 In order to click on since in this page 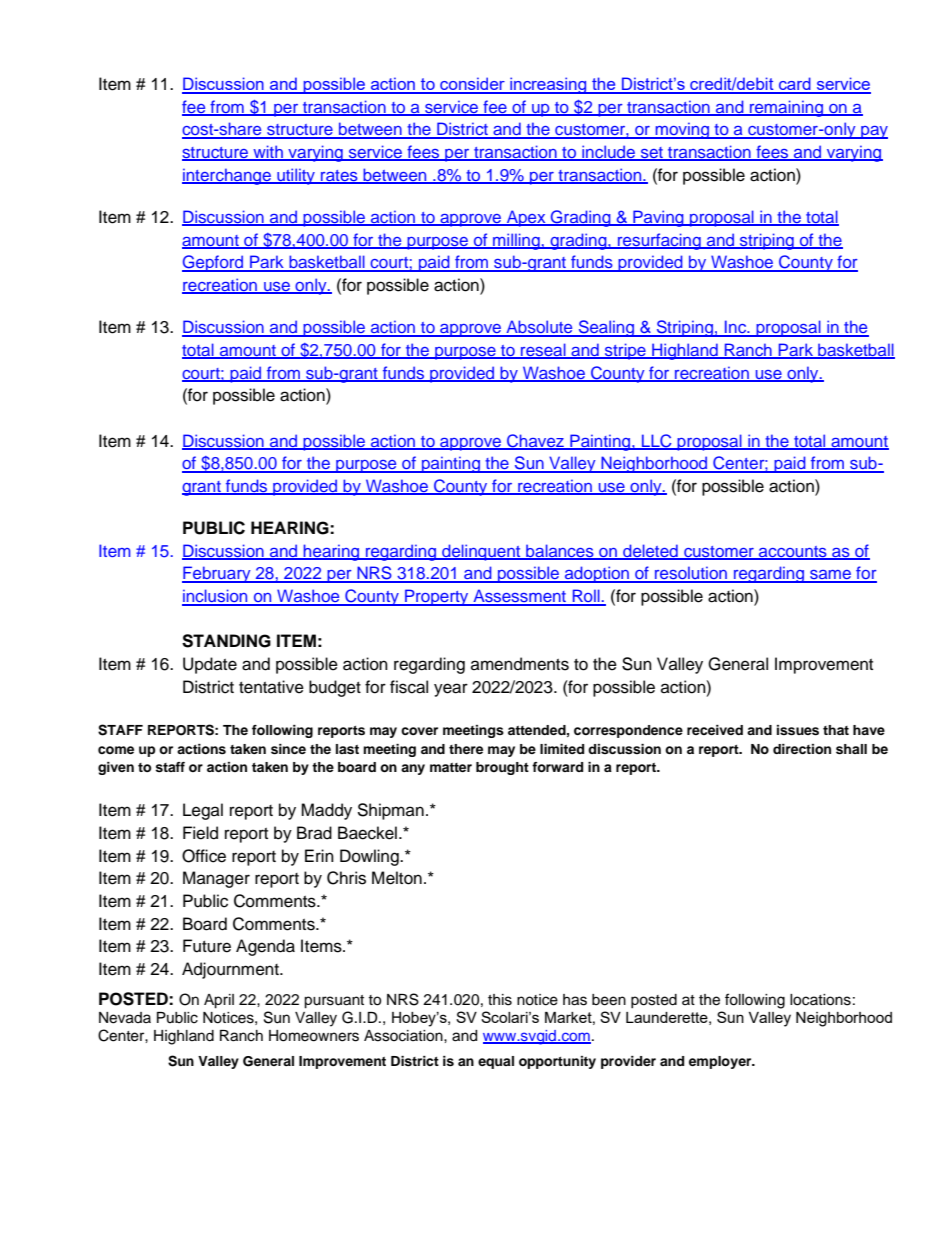, I will do `click(288, 749)`.
